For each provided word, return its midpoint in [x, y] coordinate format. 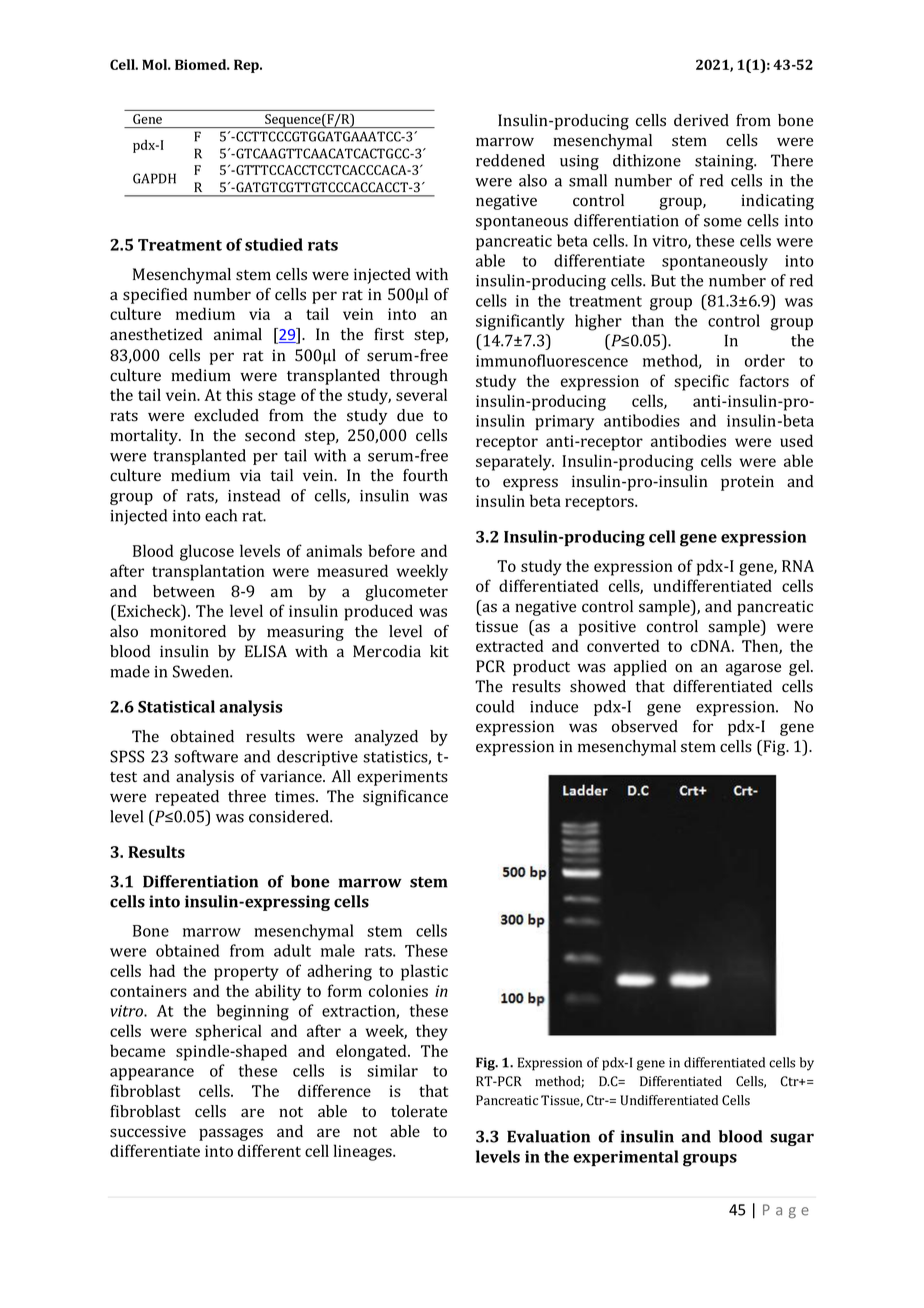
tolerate [419, 1111]
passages [231, 1134]
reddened [510, 160]
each [221, 515]
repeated [187, 798]
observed [645, 726]
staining [725, 162]
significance [405, 798]
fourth [425, 475]
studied [274, 244]
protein [747, 483]
